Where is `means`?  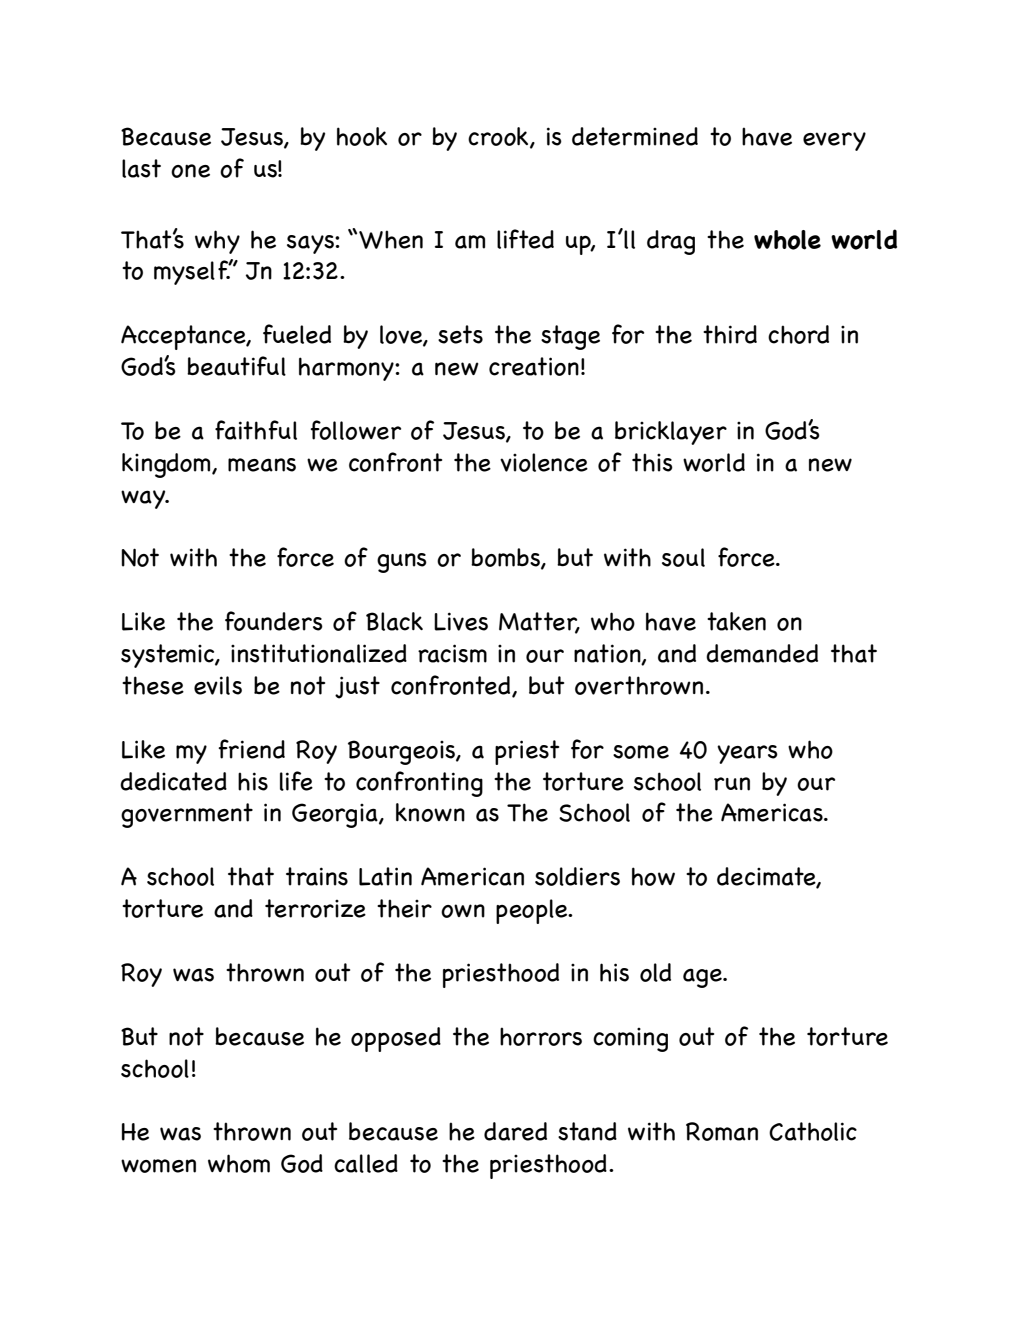
means is located at coordinates (262, 465).
